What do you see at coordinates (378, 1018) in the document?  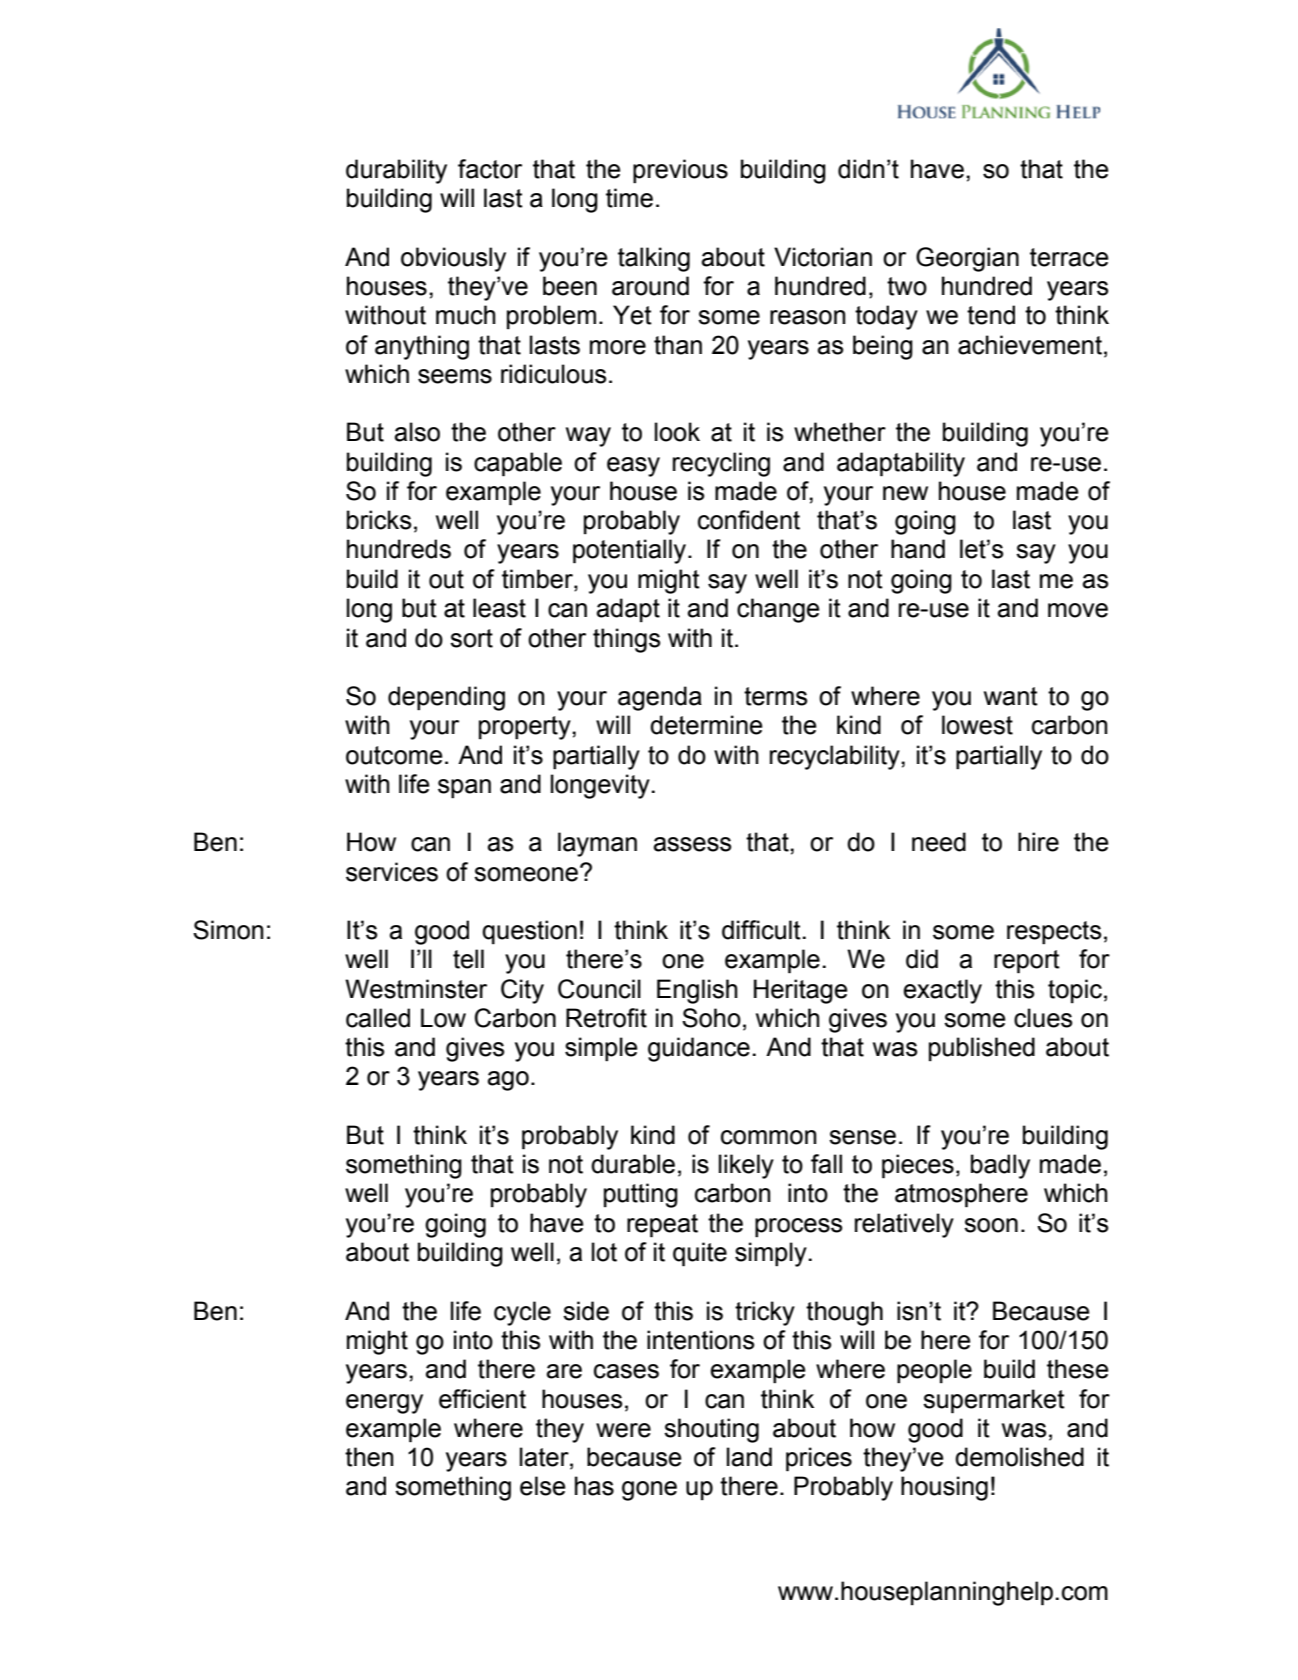 I see `called` at bounding box center [378, 1018].
